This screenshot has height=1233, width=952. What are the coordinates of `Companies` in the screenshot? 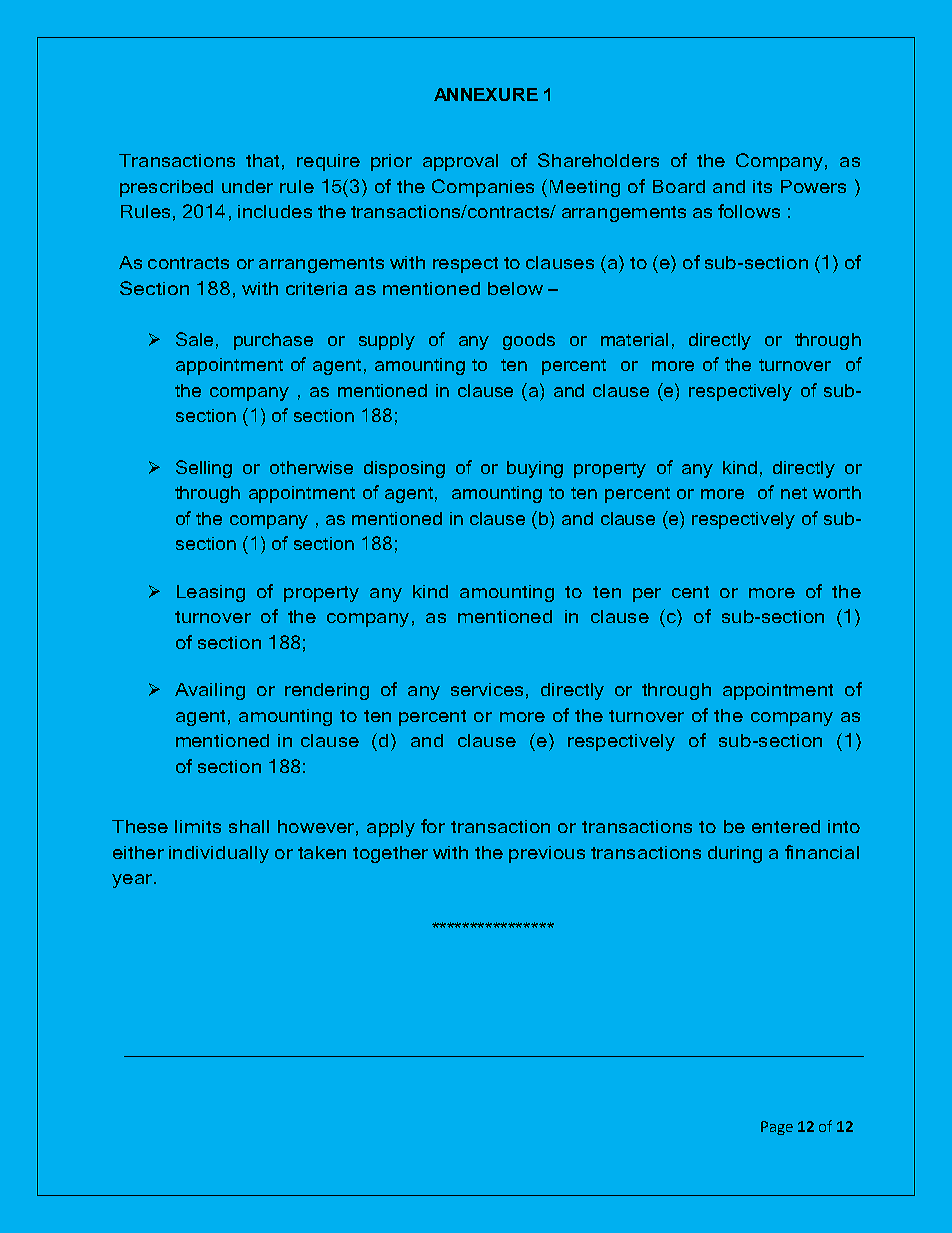 It's located at (483, 188).
